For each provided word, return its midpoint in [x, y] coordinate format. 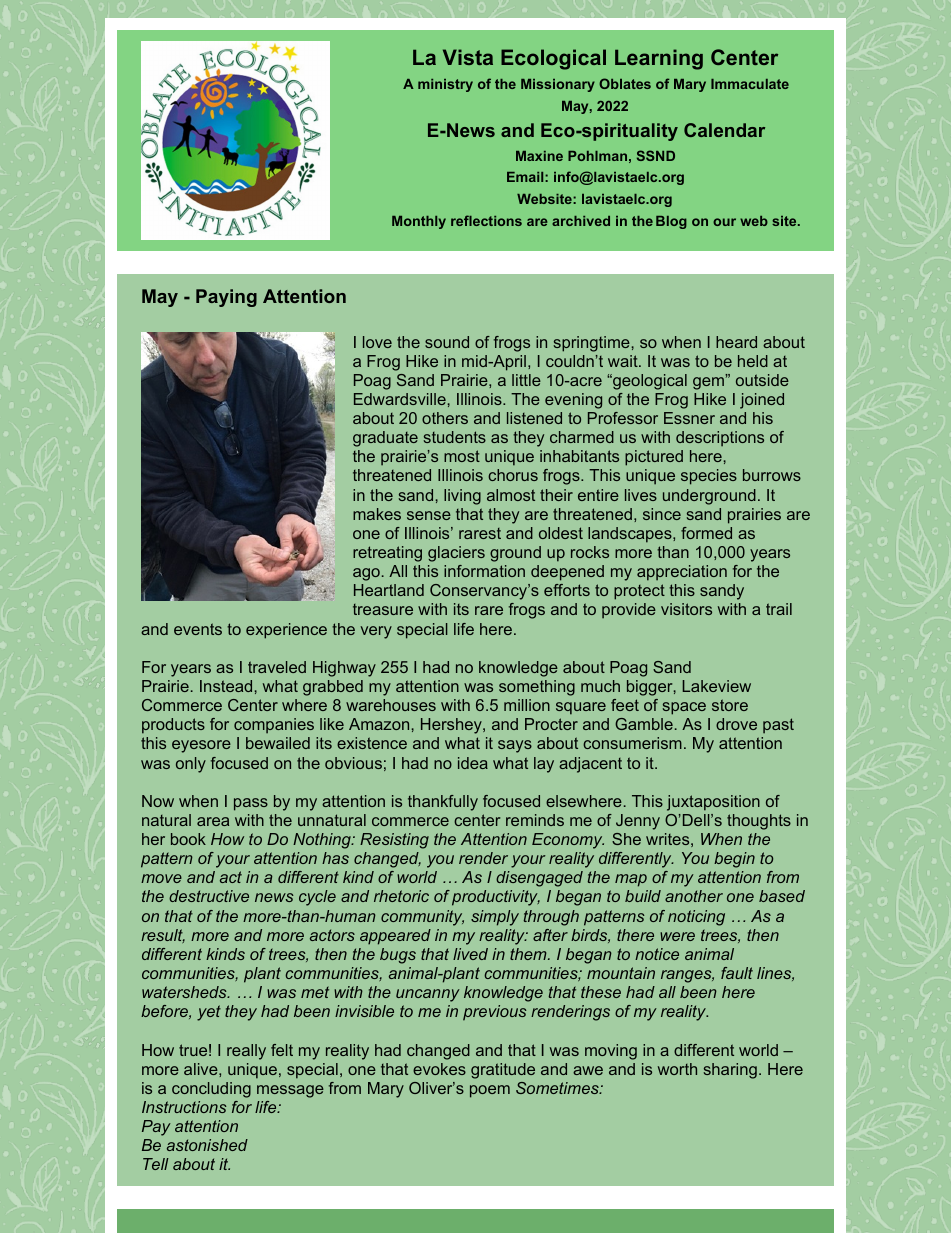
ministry [445, 85]
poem [490, 1091]
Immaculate [750, 84]
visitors [686, 609]
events [198, 629]
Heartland [389, 590]
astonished [207, 1145]
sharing [730, 1071]
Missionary [558, 85]
